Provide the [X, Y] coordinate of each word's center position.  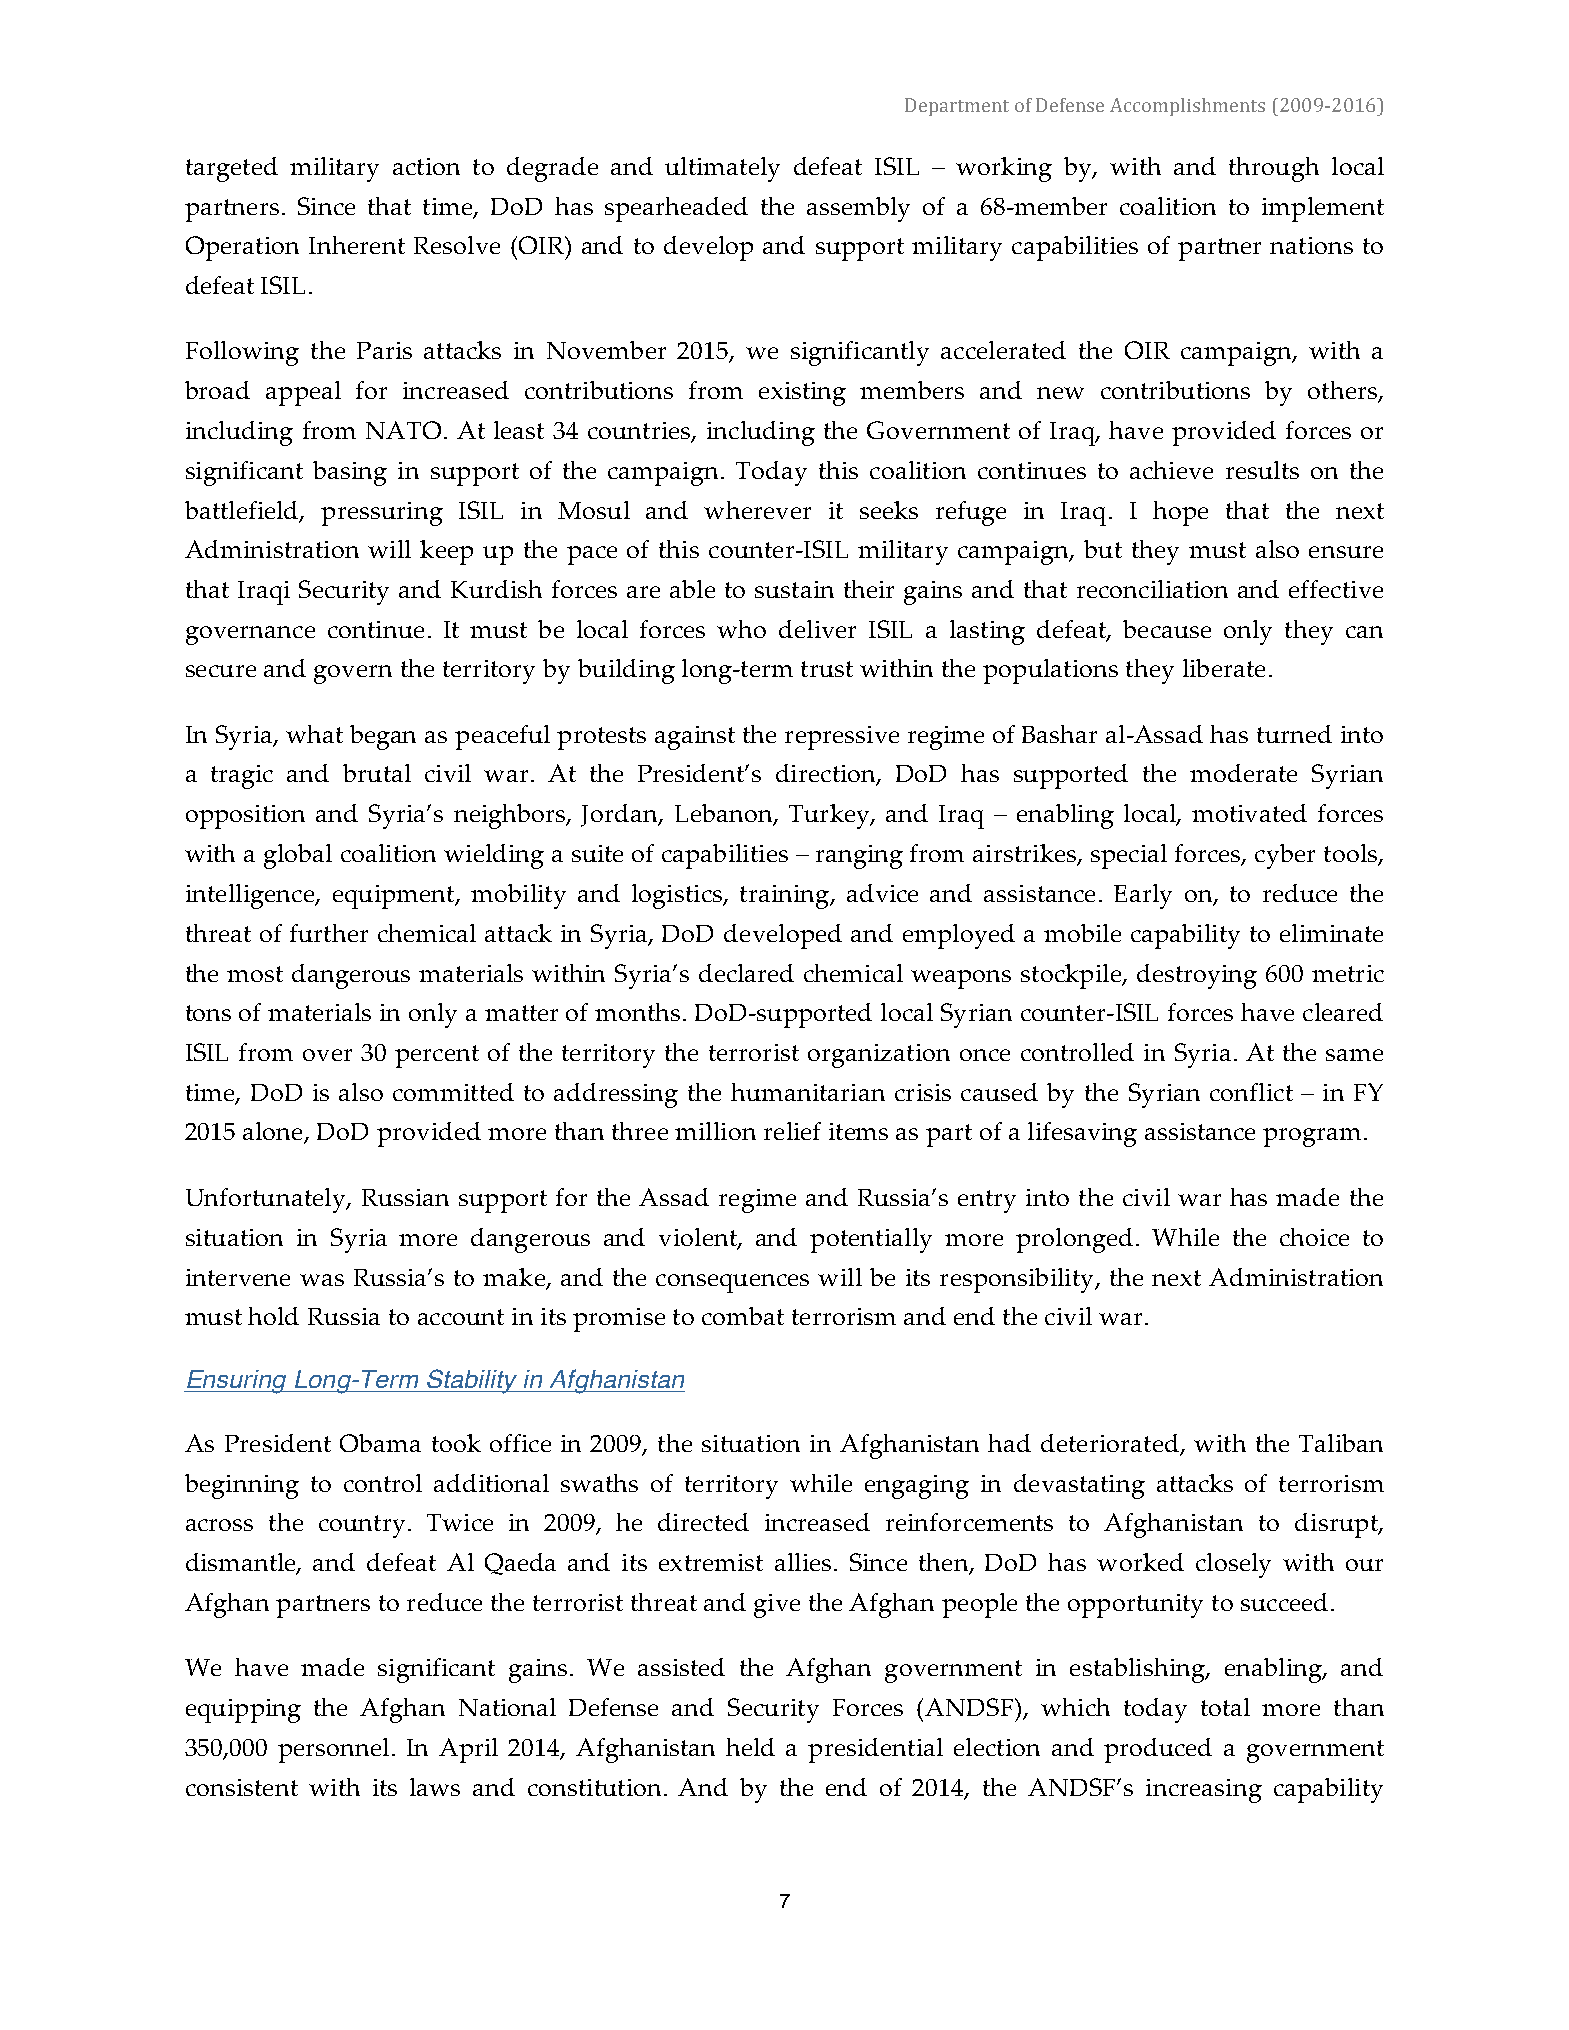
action [426, 166]
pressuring [382, 514]
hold [273, 1316]
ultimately [722, 169]
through [1274, 169]
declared [746, 973]
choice [1314, 1237]
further [329, 933]
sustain [794, 589]
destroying [1197, 976]
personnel [333, 1750]
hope [1180, 513]
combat [743, 1316]
